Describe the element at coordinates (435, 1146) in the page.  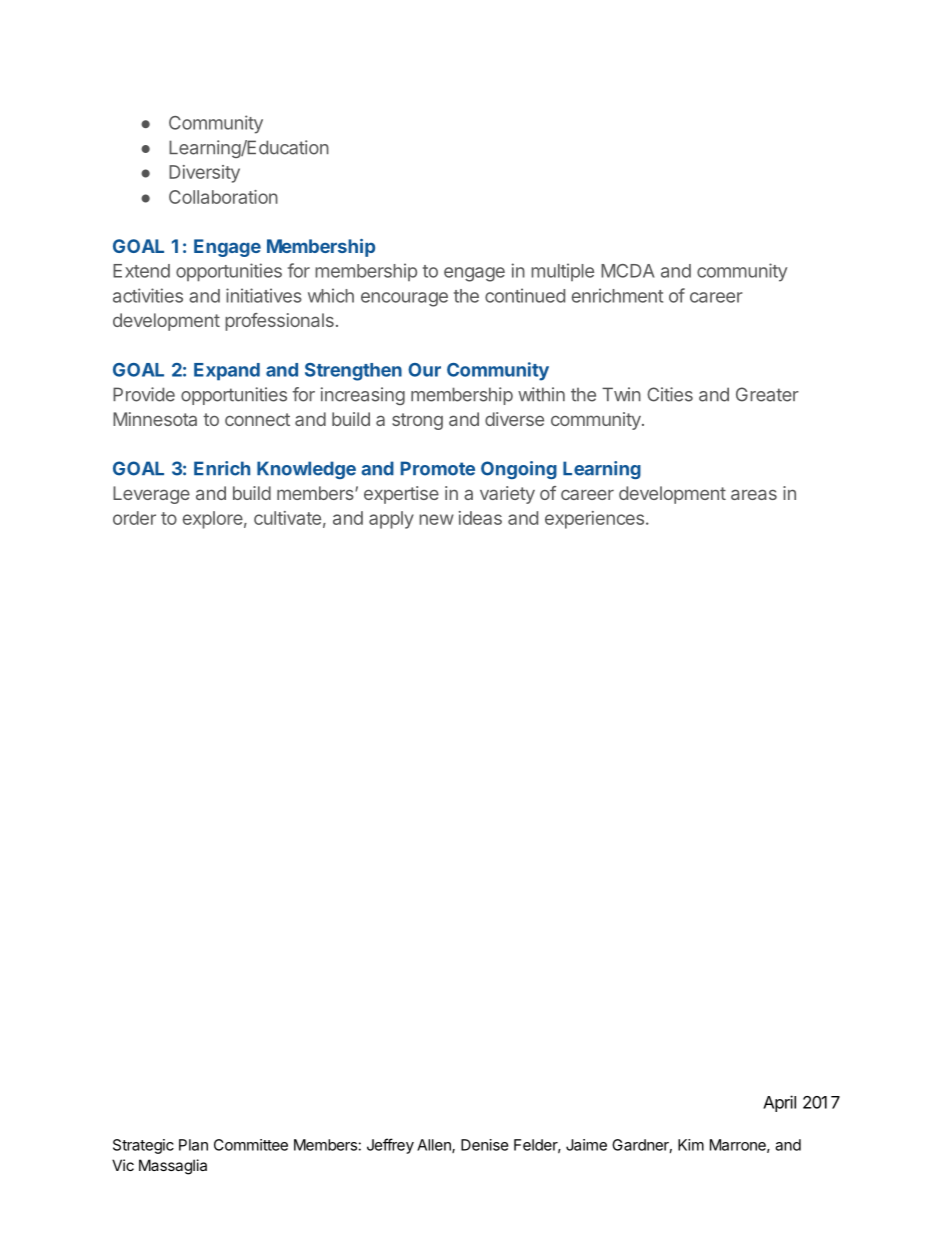
I see `Allen` at that location.
